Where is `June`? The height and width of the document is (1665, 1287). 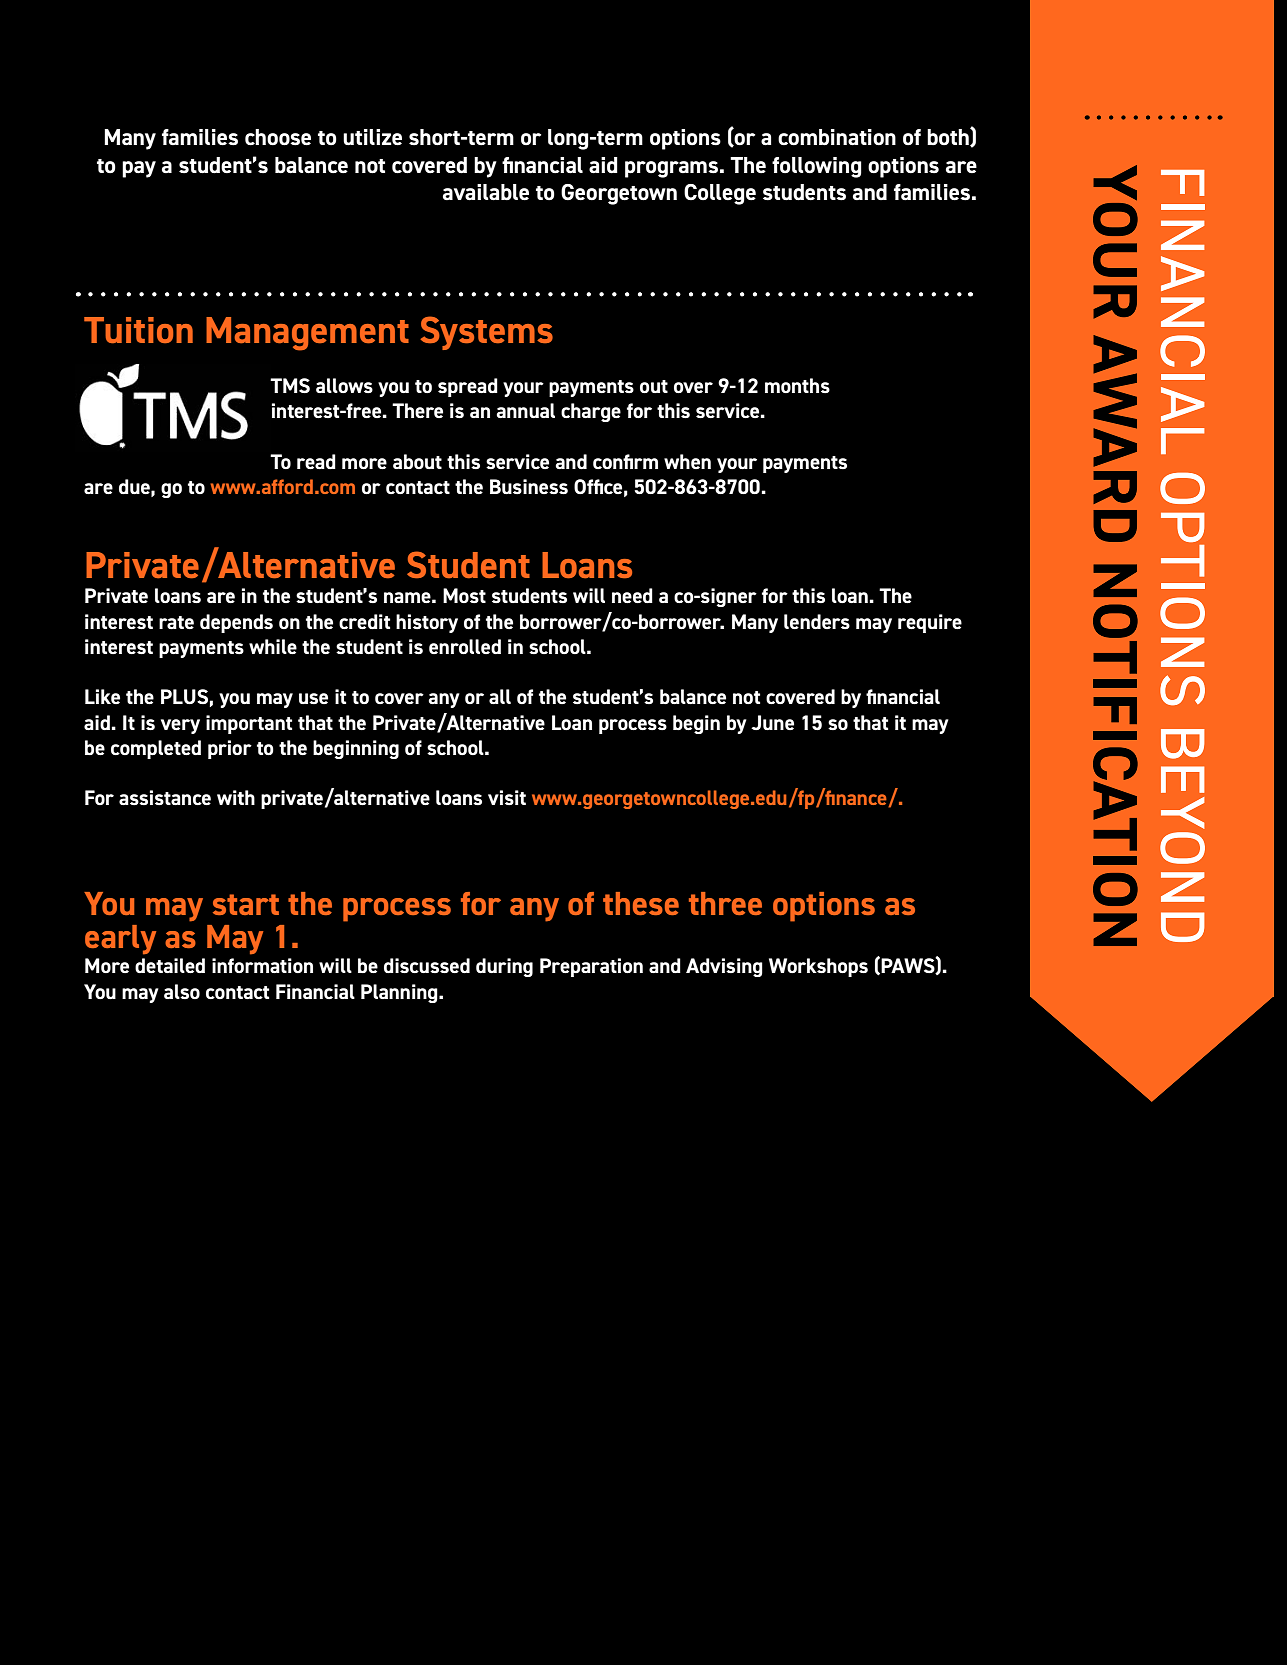
June is located at coordinates (772, 722).
